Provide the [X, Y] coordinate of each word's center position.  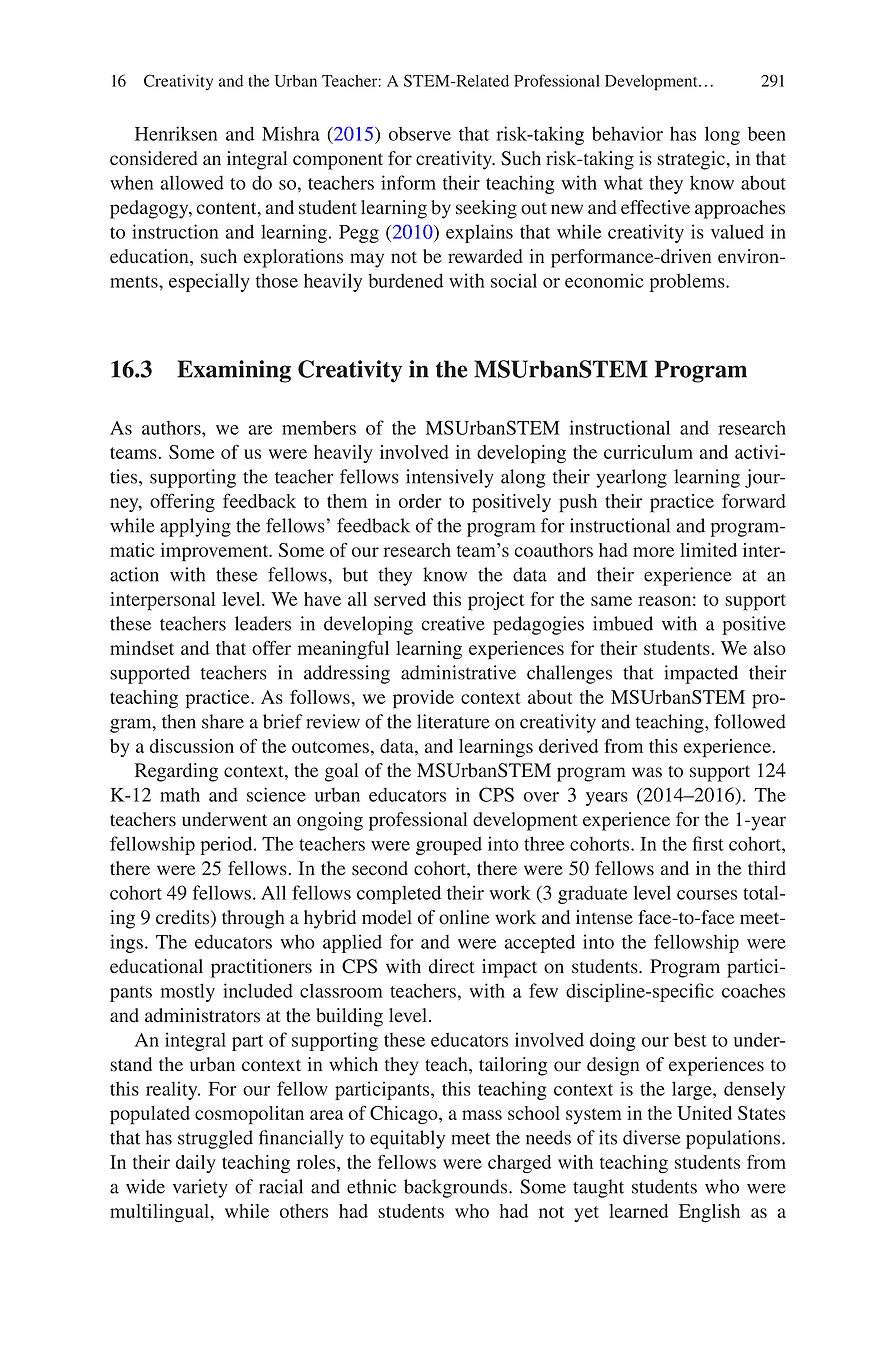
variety [200, 1188]
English [709, 1213]
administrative [458, 672]
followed [750, 721]
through [253, 919]
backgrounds [457, 1188]
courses [707, 895]
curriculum [648, 452]
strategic [692, 160]
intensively [450, 478]
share [223, 721]
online [464, 917]
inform [408, 182]
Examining [234, 371]
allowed [192, 182]
